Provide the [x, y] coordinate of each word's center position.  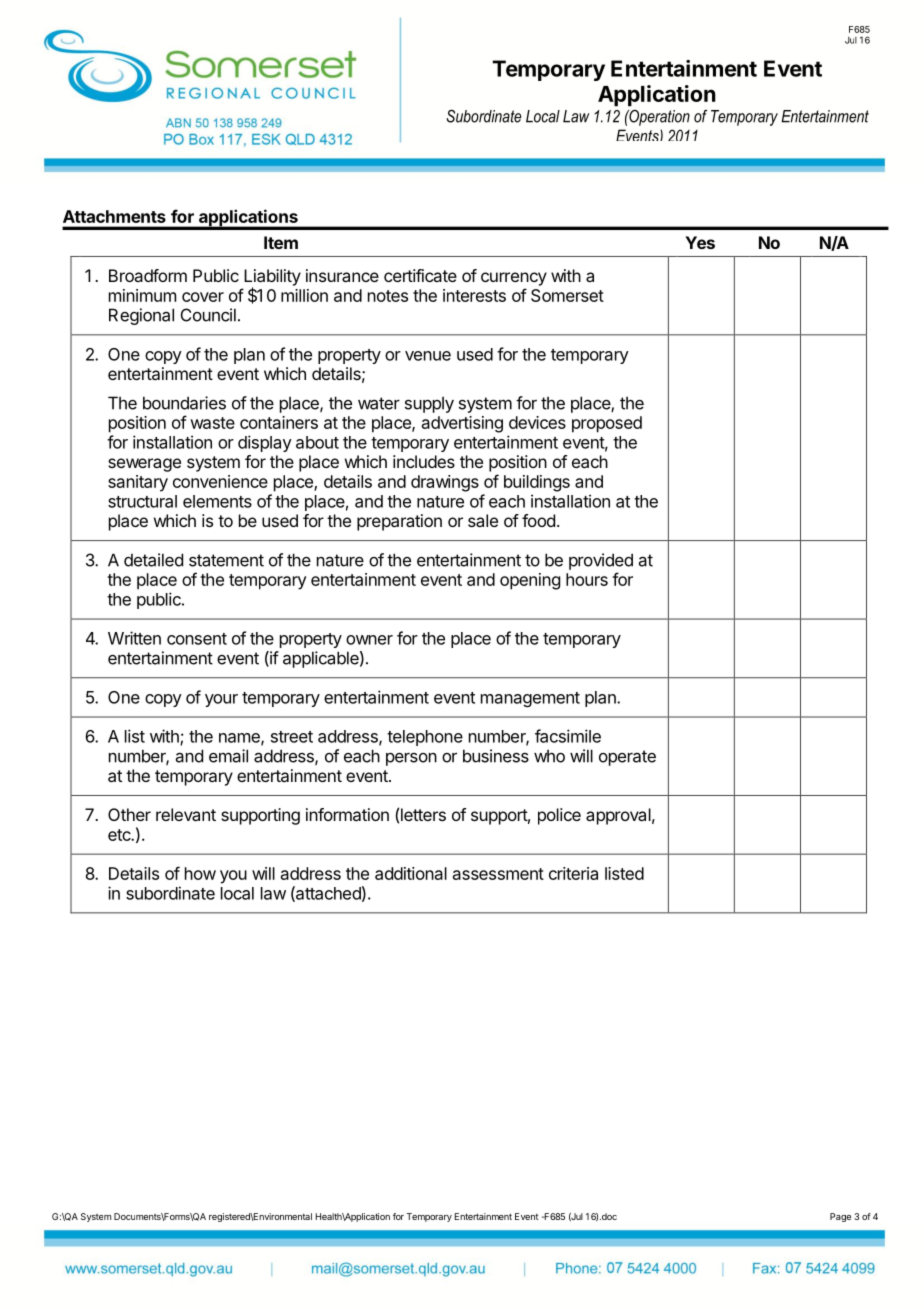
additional [411, 873]
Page [840, 1217]
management [530, 699]
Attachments [114, 216]
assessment [498, 874]
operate [627, 758]
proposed [607, 424]
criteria [573, 873]
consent [197, 639]
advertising [462, 424]
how [200, 873]
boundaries [184, 403]
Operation [658, 118]
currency [514, 279]
